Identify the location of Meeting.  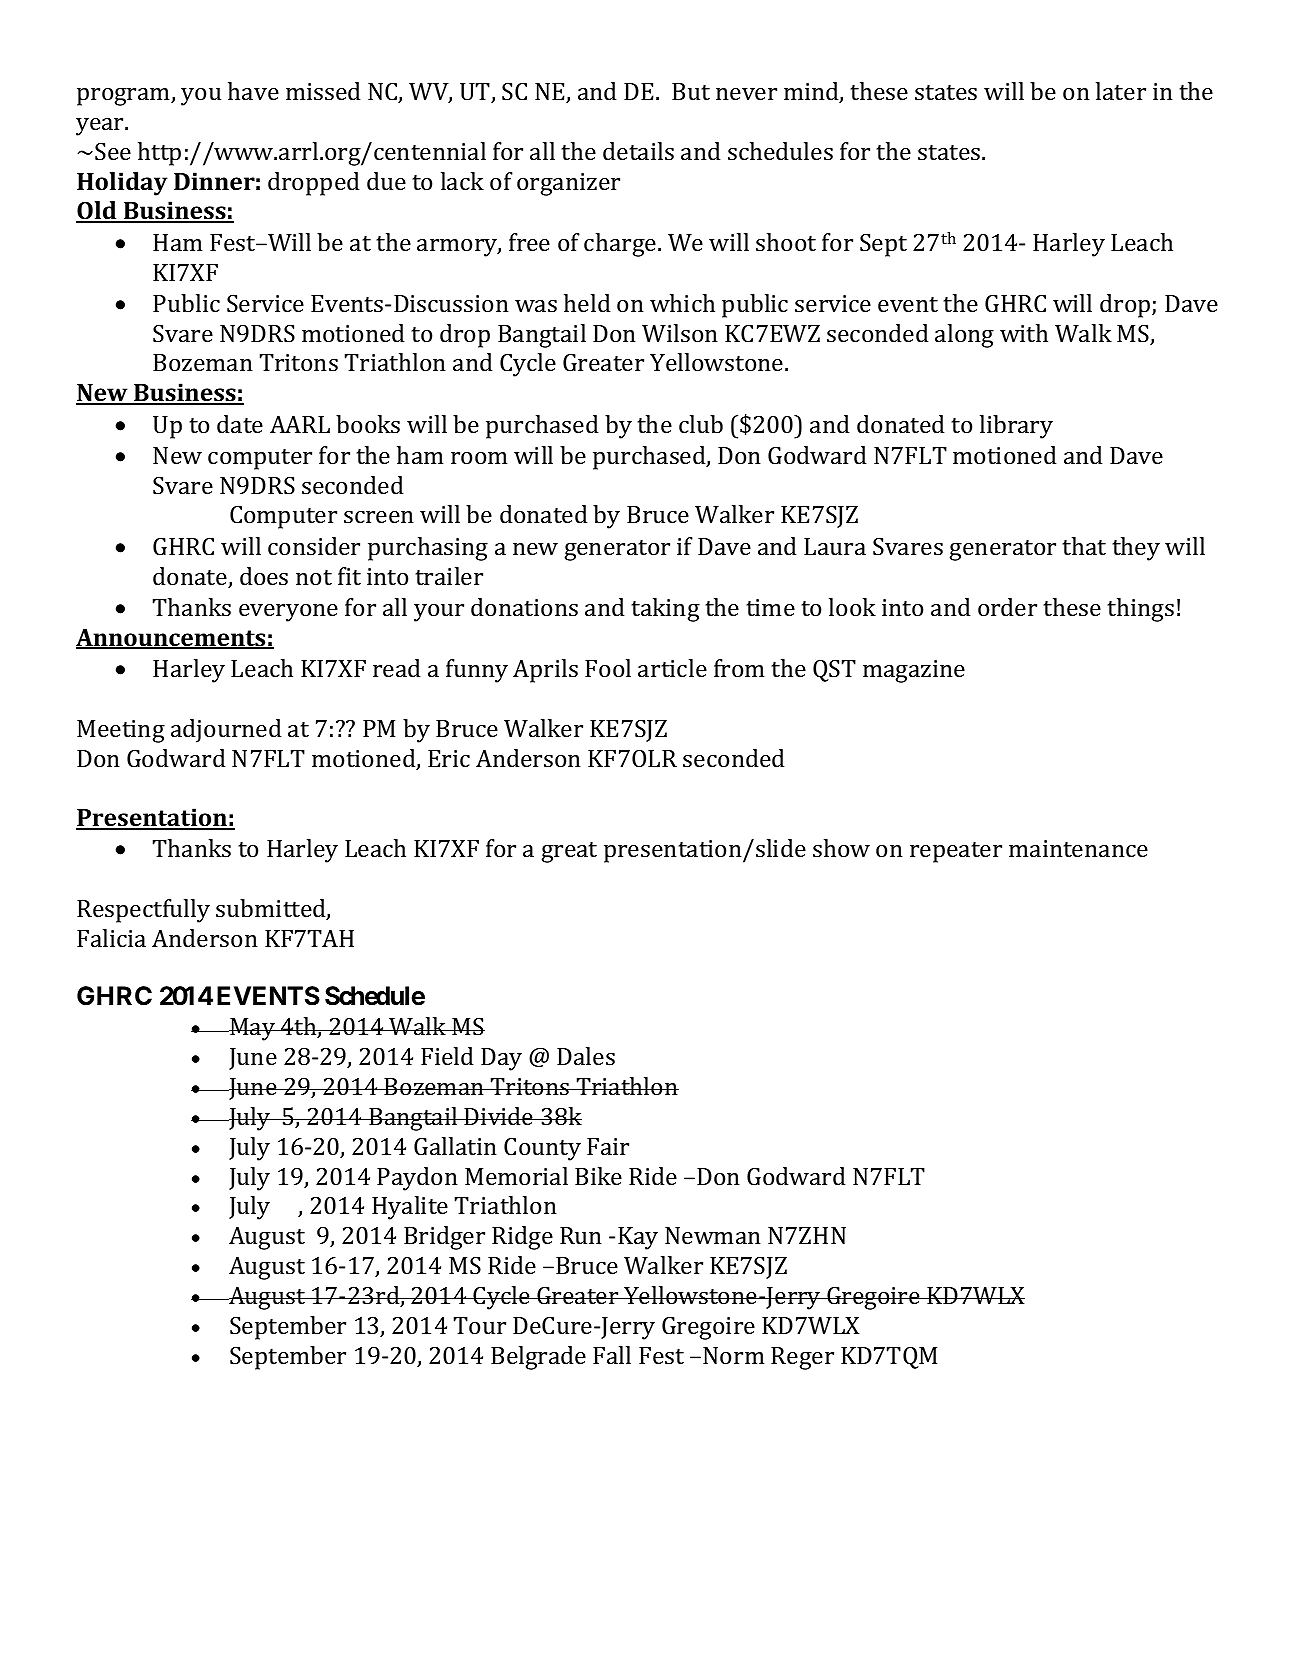
(121, 731).
